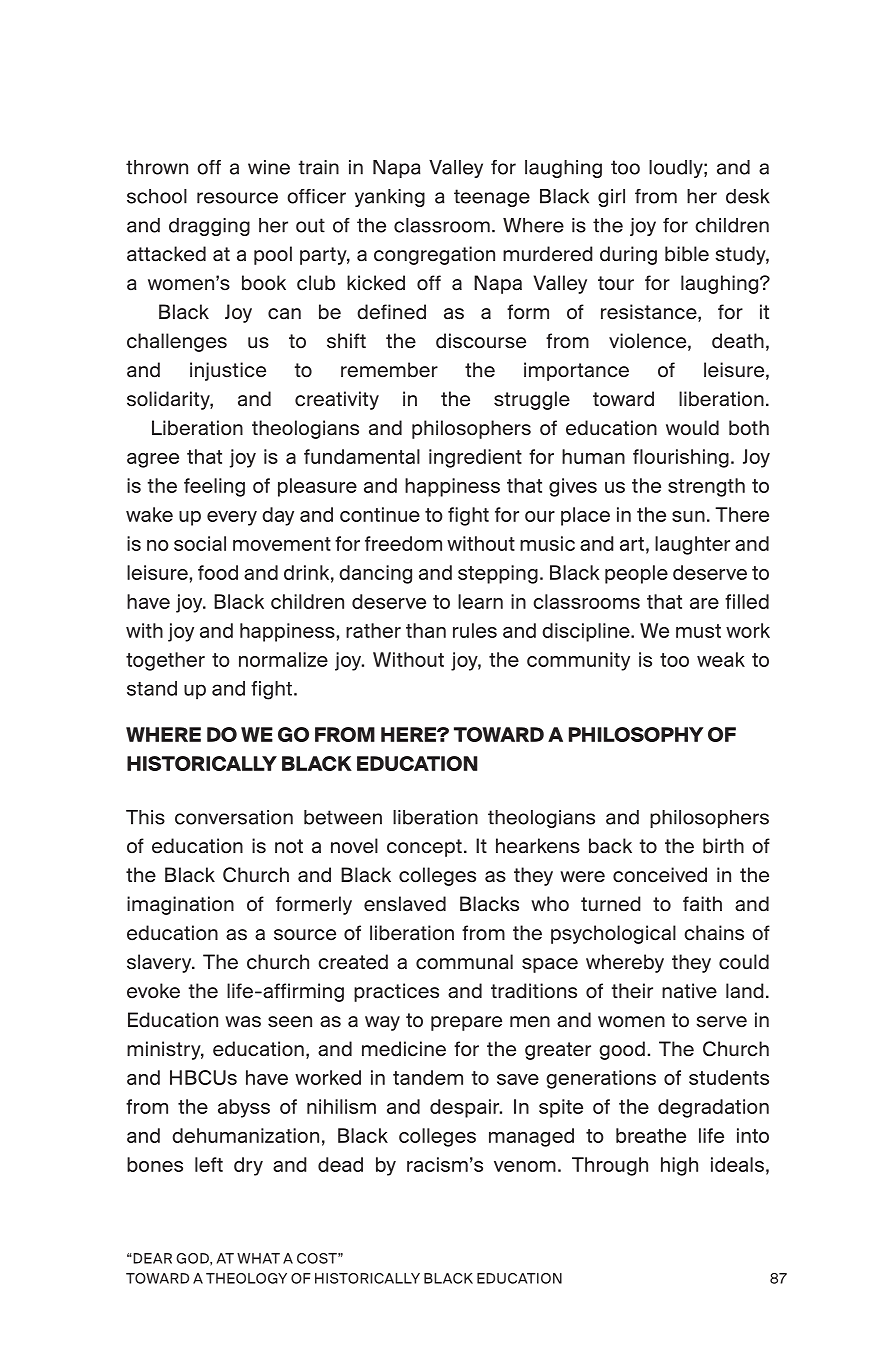  Describe the element at coordinates (636, 734) in the image. I see `PHILOSOPHY` at that location.
